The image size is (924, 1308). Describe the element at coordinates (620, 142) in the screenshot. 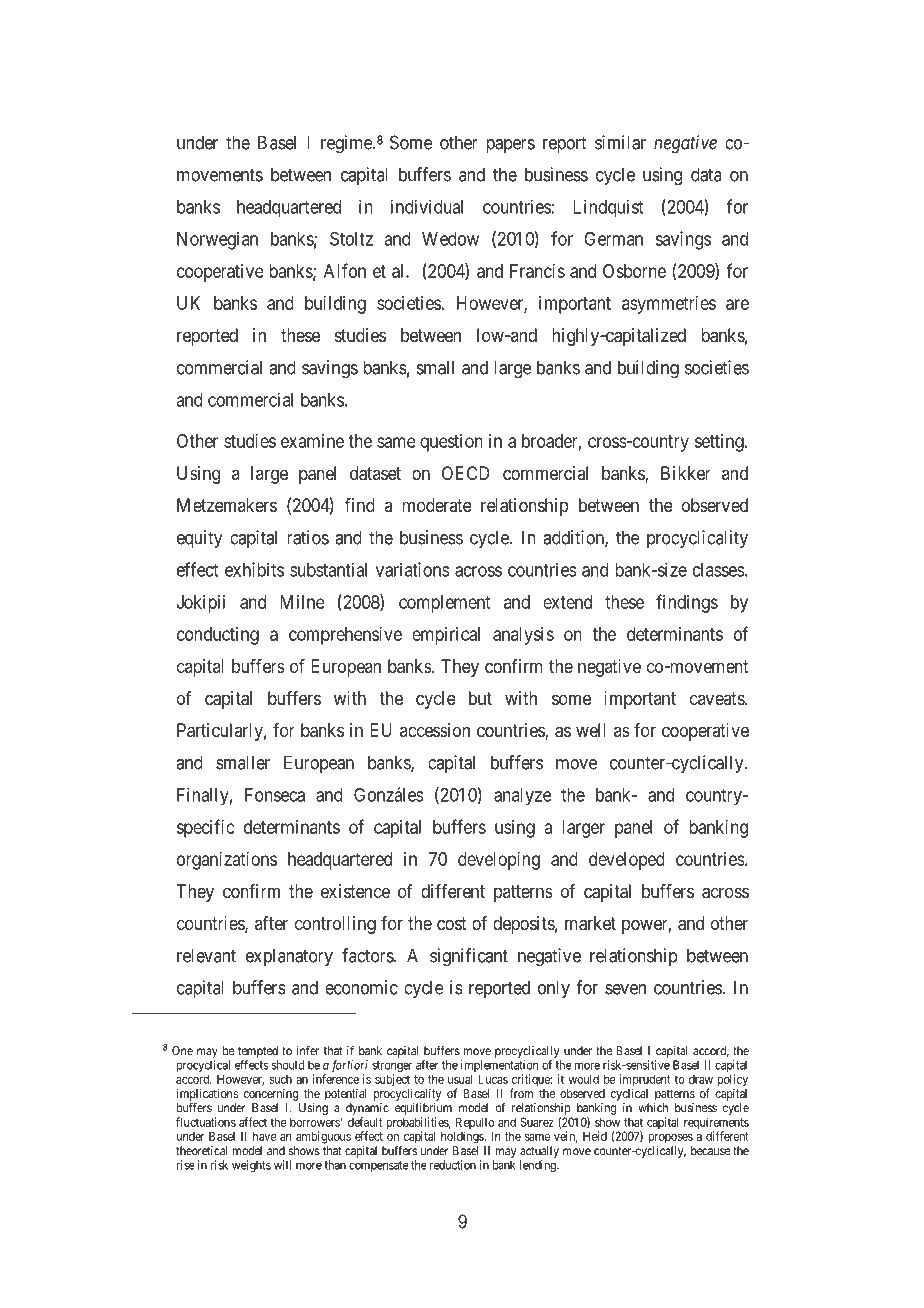

I see `similar` at that location.
